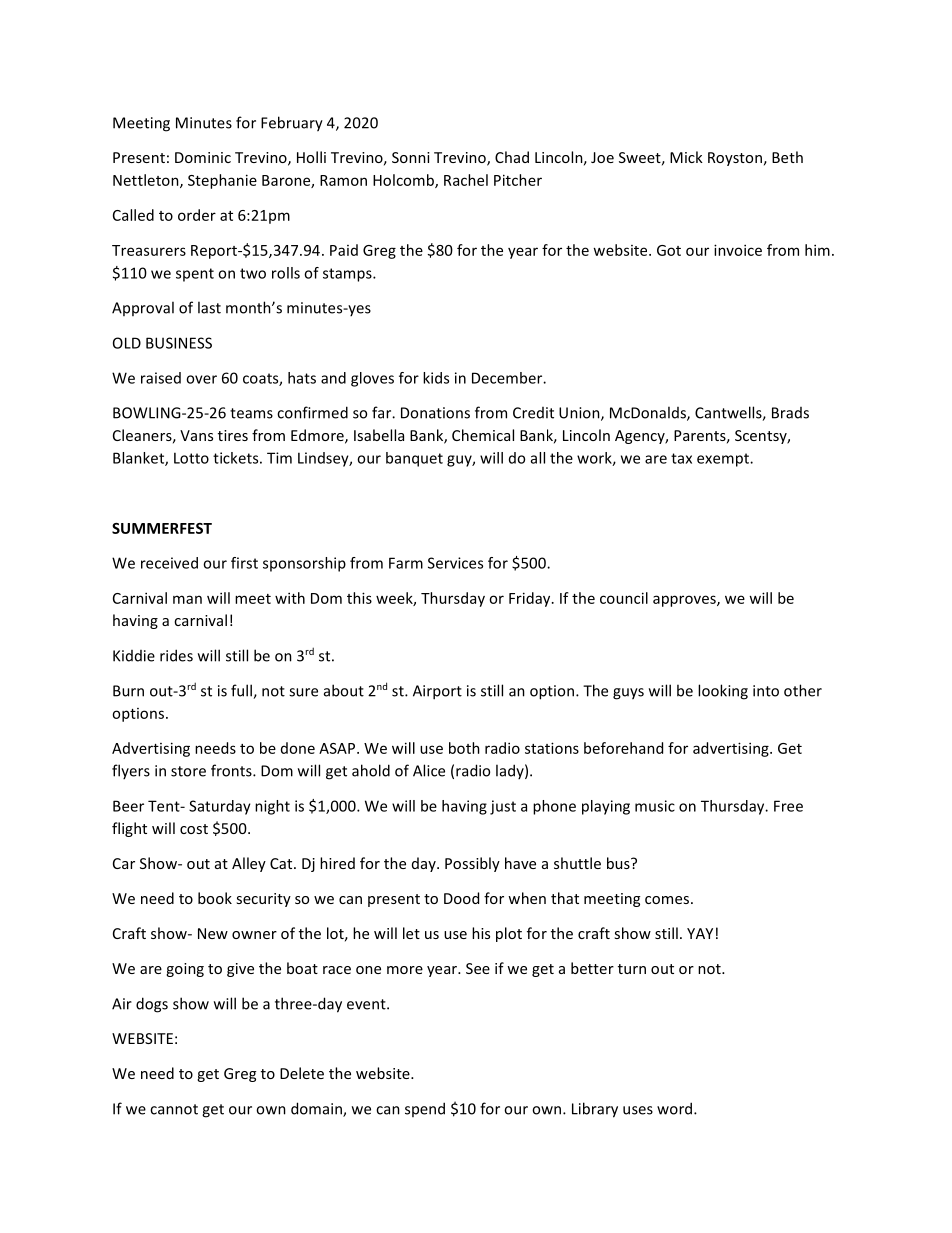 This screenshot has height=1233, width=952. Describe the element at coordinates (466, 180) in the screenshot. I see `Rachel` at that location.
